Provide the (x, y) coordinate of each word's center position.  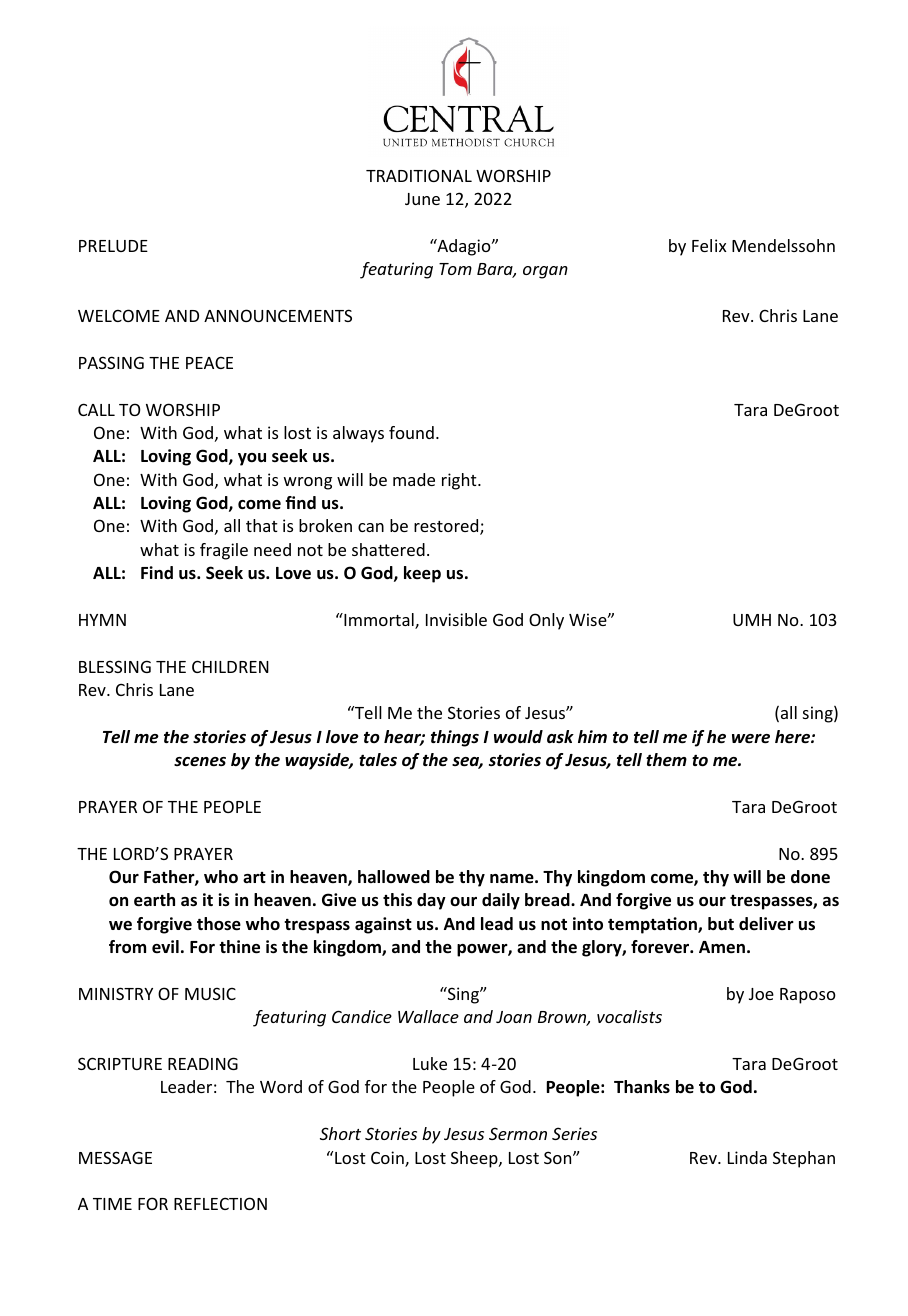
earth (154, 900)
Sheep (475, 1159)
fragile (224, 551)
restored (447, 527)
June (422, 199)
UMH (752, 620)
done (810, 877)
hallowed (394, 877)
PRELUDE (113, 246)
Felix (709, 245)
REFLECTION (220, 1203)
